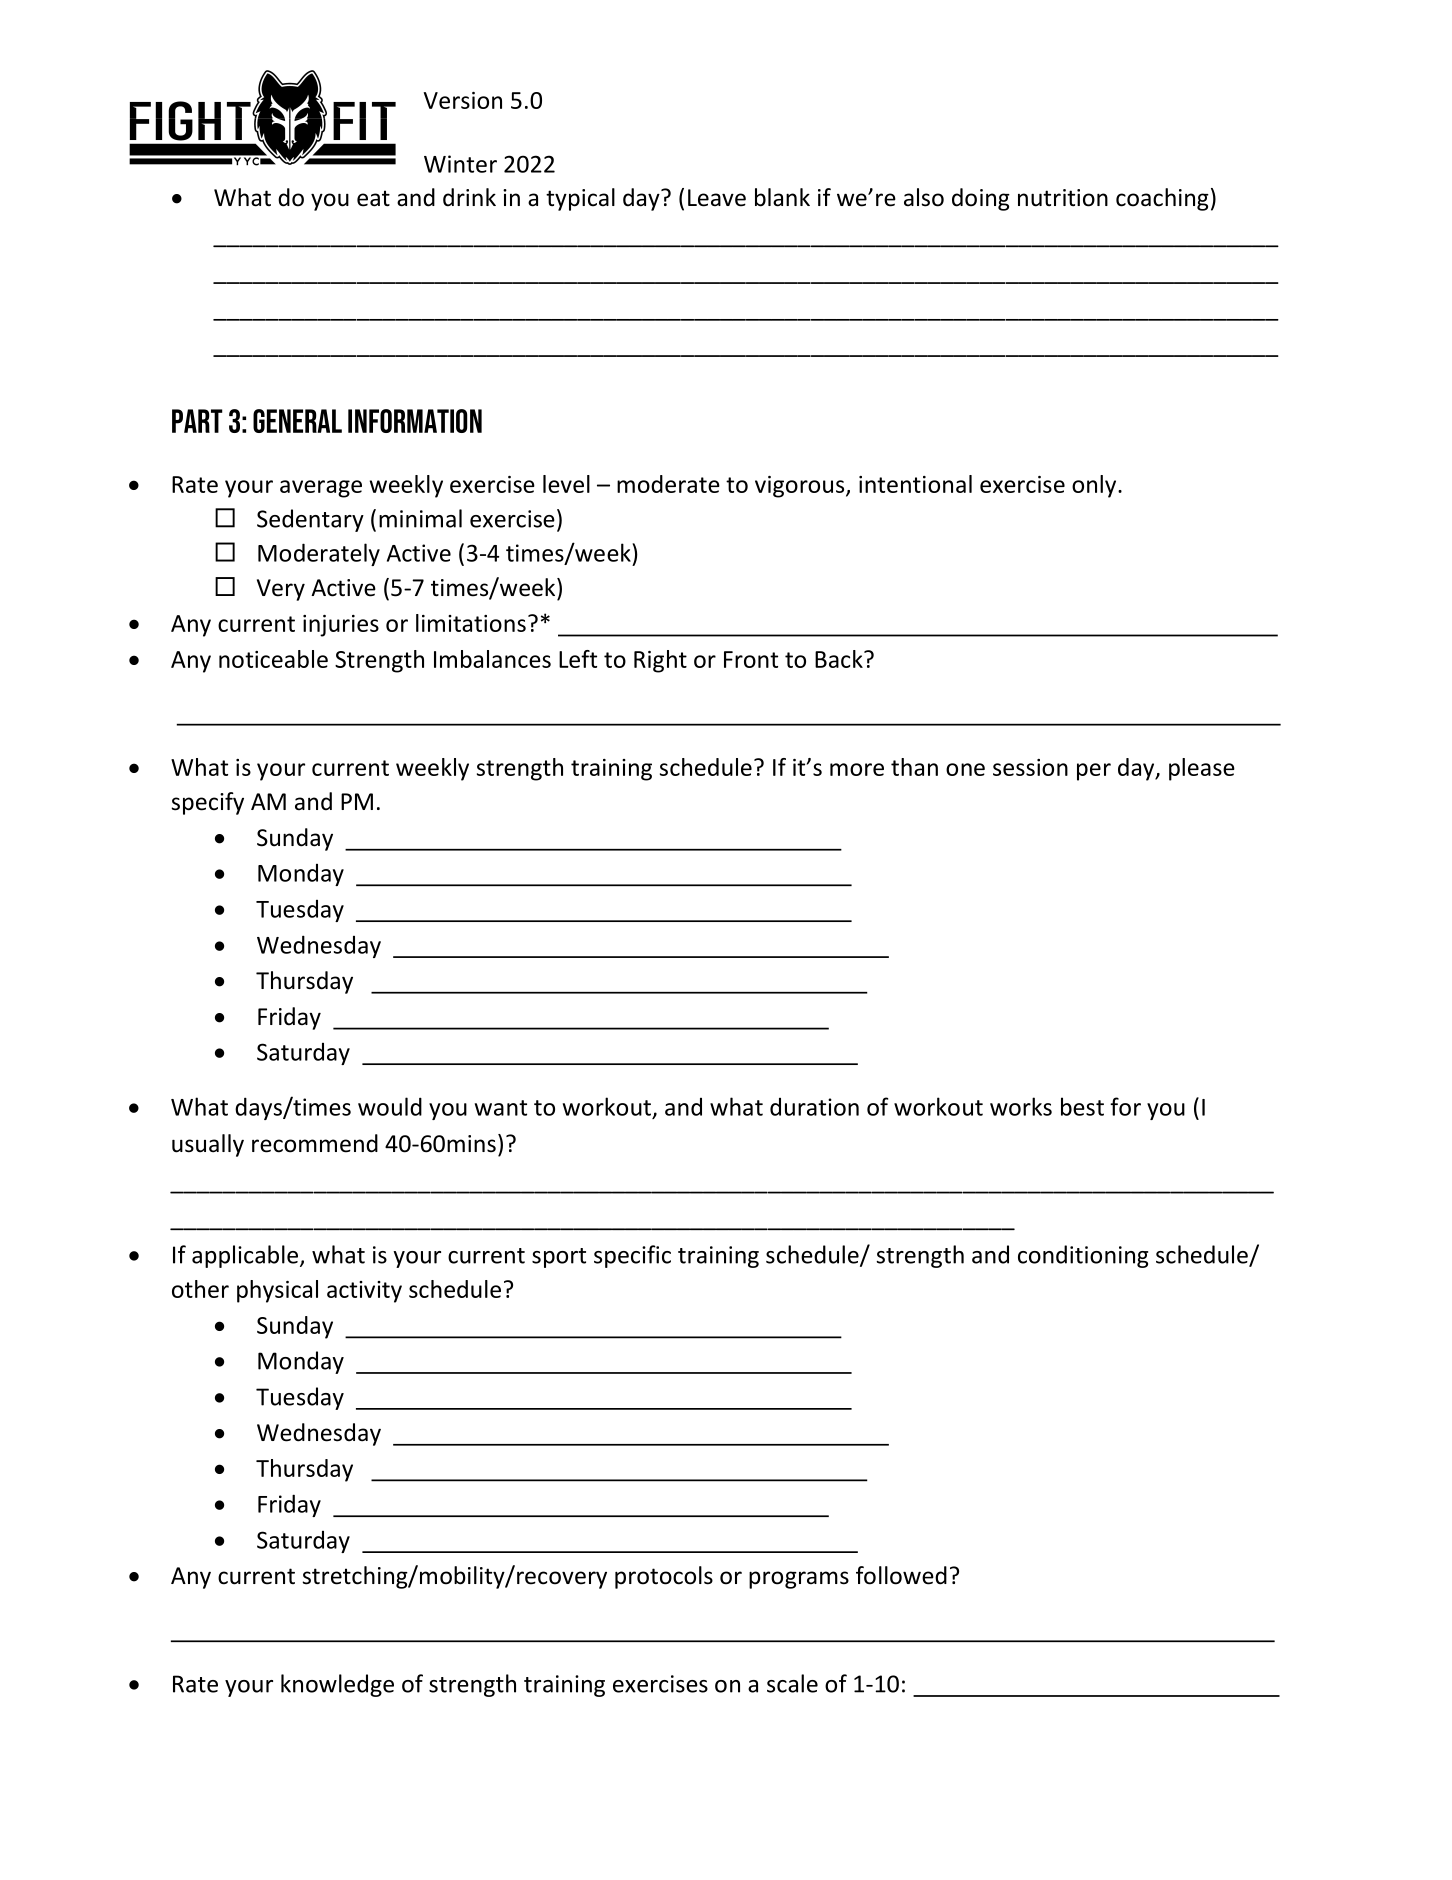  What do you see at coordinates (1082, 1106) in the document?
I see `best` at bounding box center [1082, 1106].
